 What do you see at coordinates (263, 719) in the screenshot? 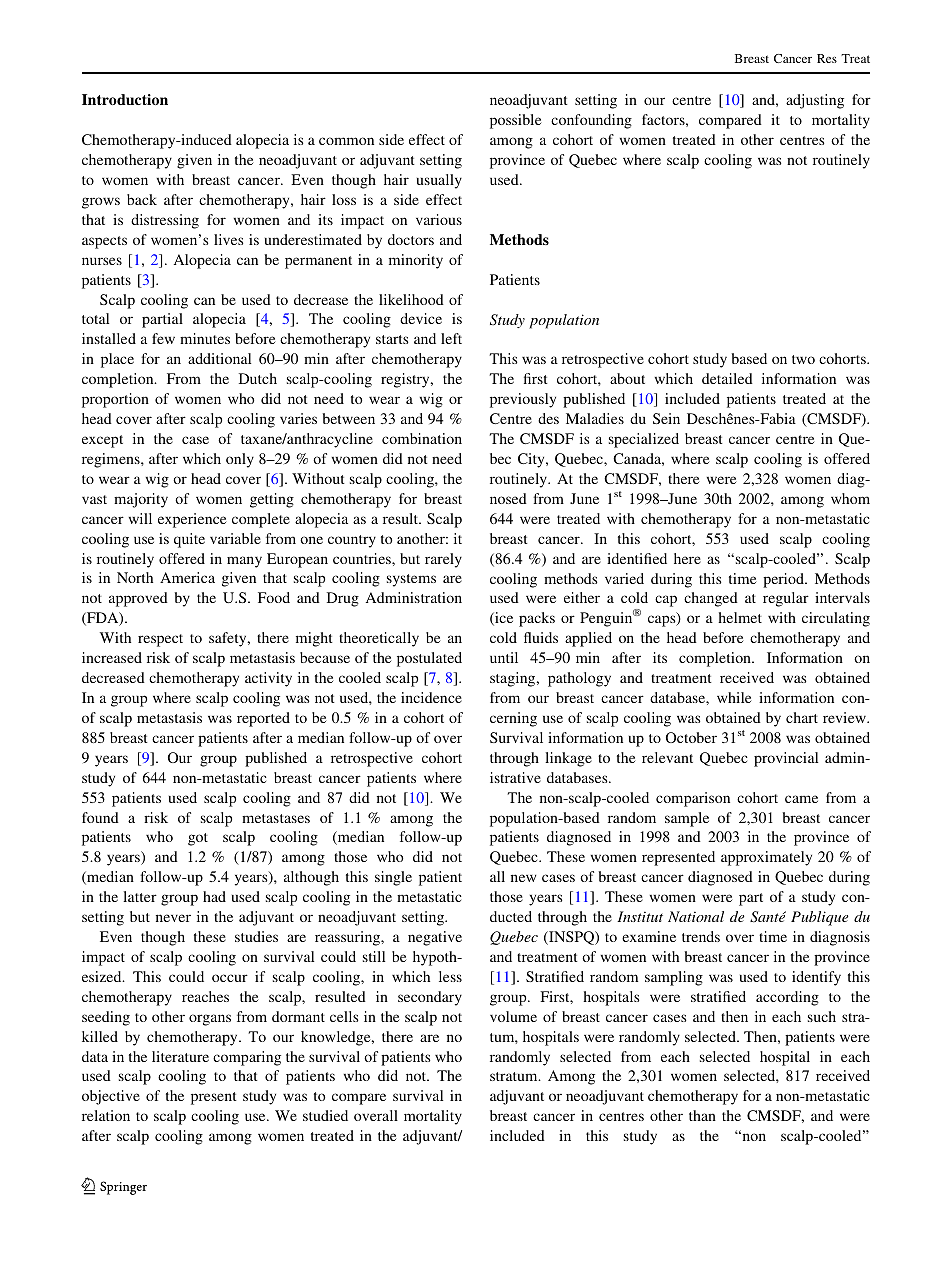
I see `reported` at bounding box center [263, 719].
